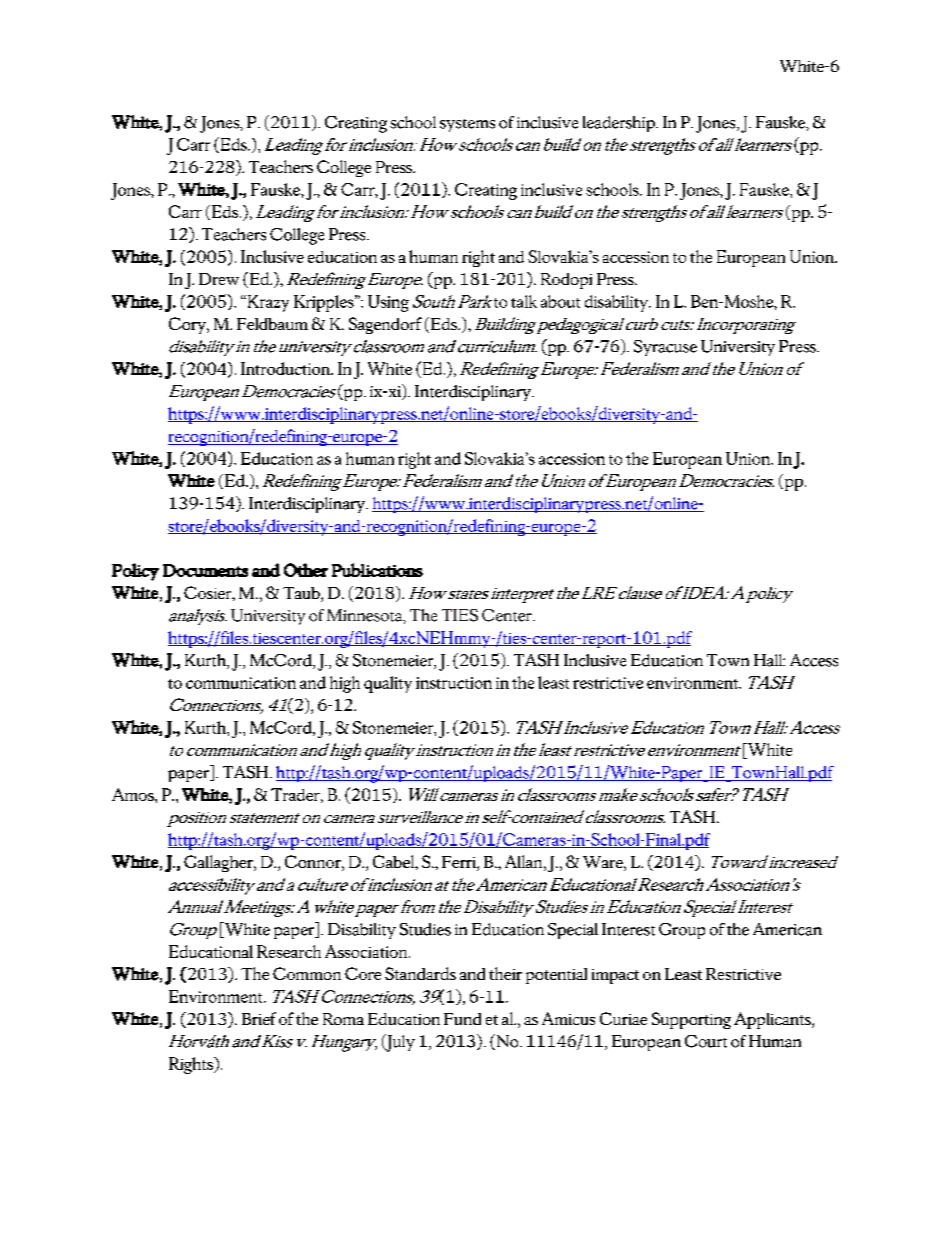  I want to click on Fund, so click(462, 1019).
